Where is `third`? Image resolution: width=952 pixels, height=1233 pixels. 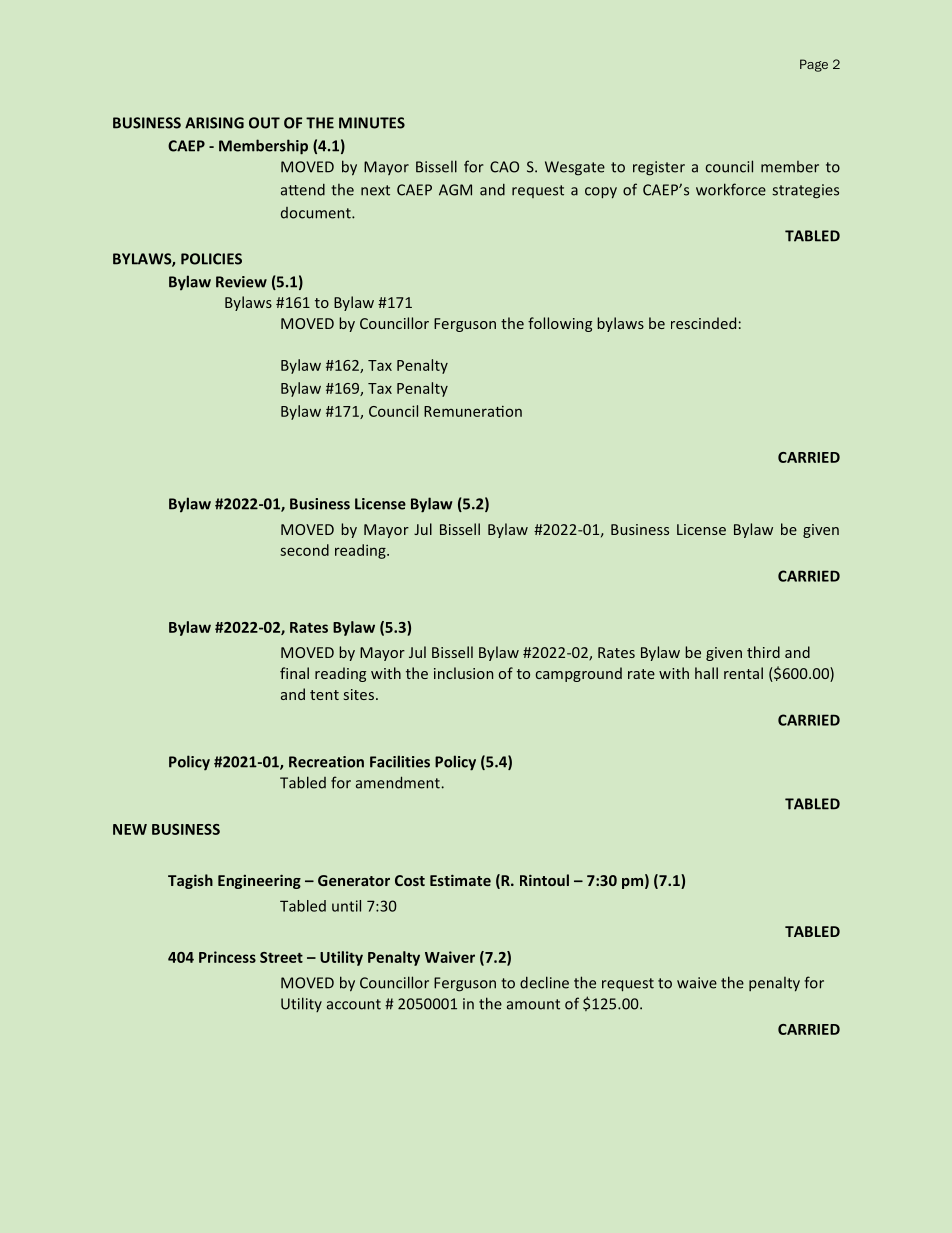
third is located at coordinates (763, 652).
